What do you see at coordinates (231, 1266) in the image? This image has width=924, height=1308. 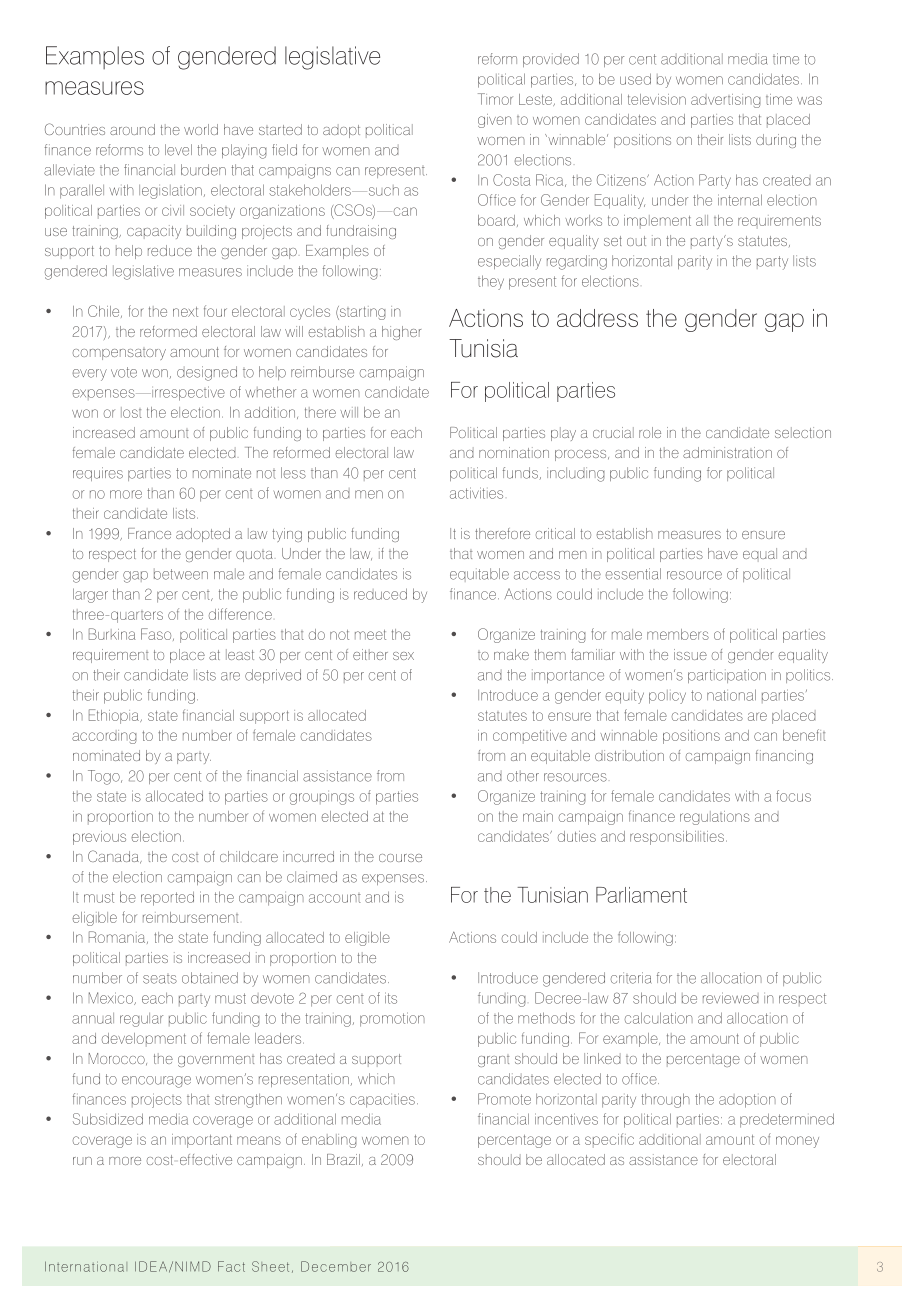 I see `Fact` at bounding box center [231, 1266].
